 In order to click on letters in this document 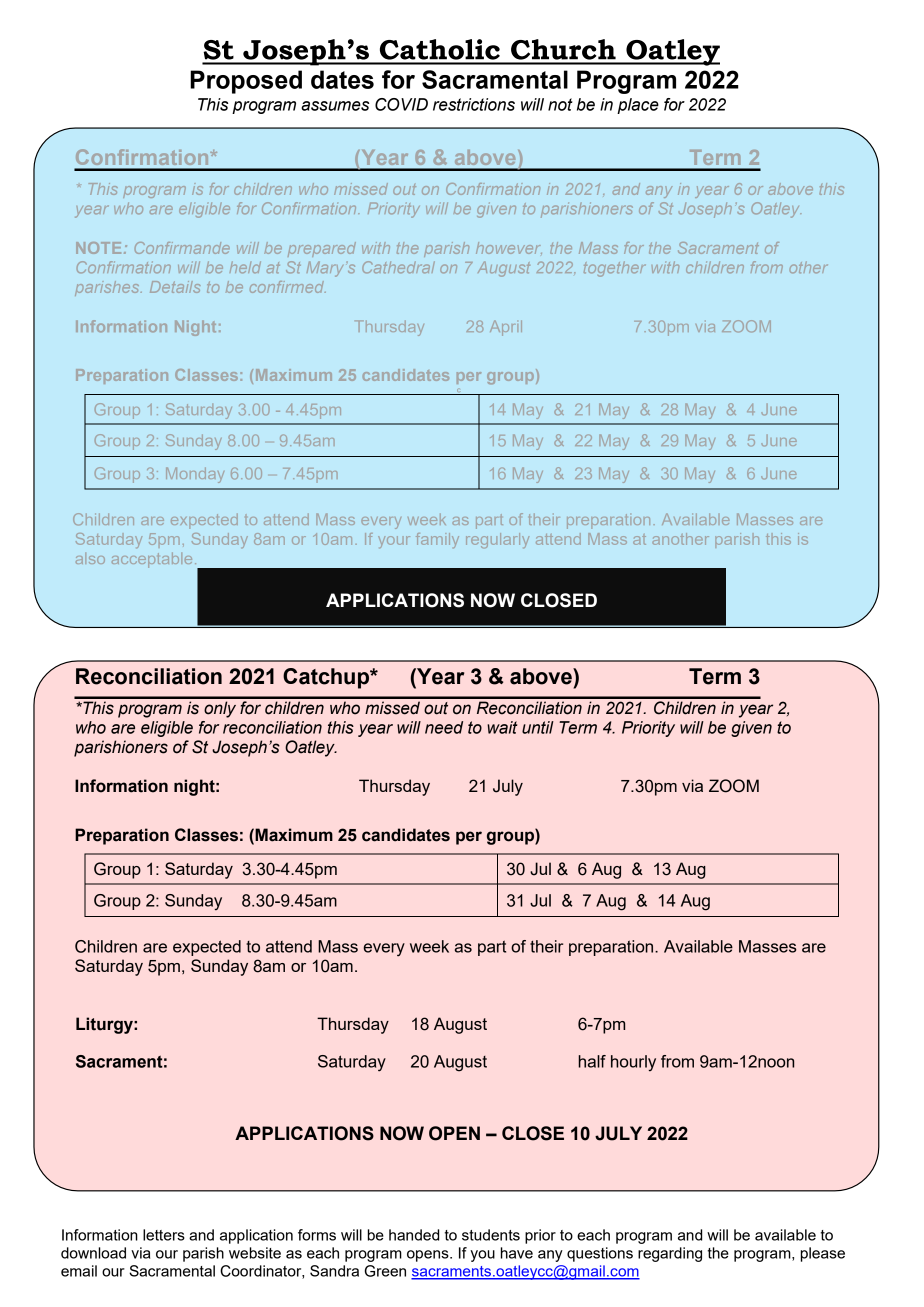, I will do `click(164, 1235)`.
